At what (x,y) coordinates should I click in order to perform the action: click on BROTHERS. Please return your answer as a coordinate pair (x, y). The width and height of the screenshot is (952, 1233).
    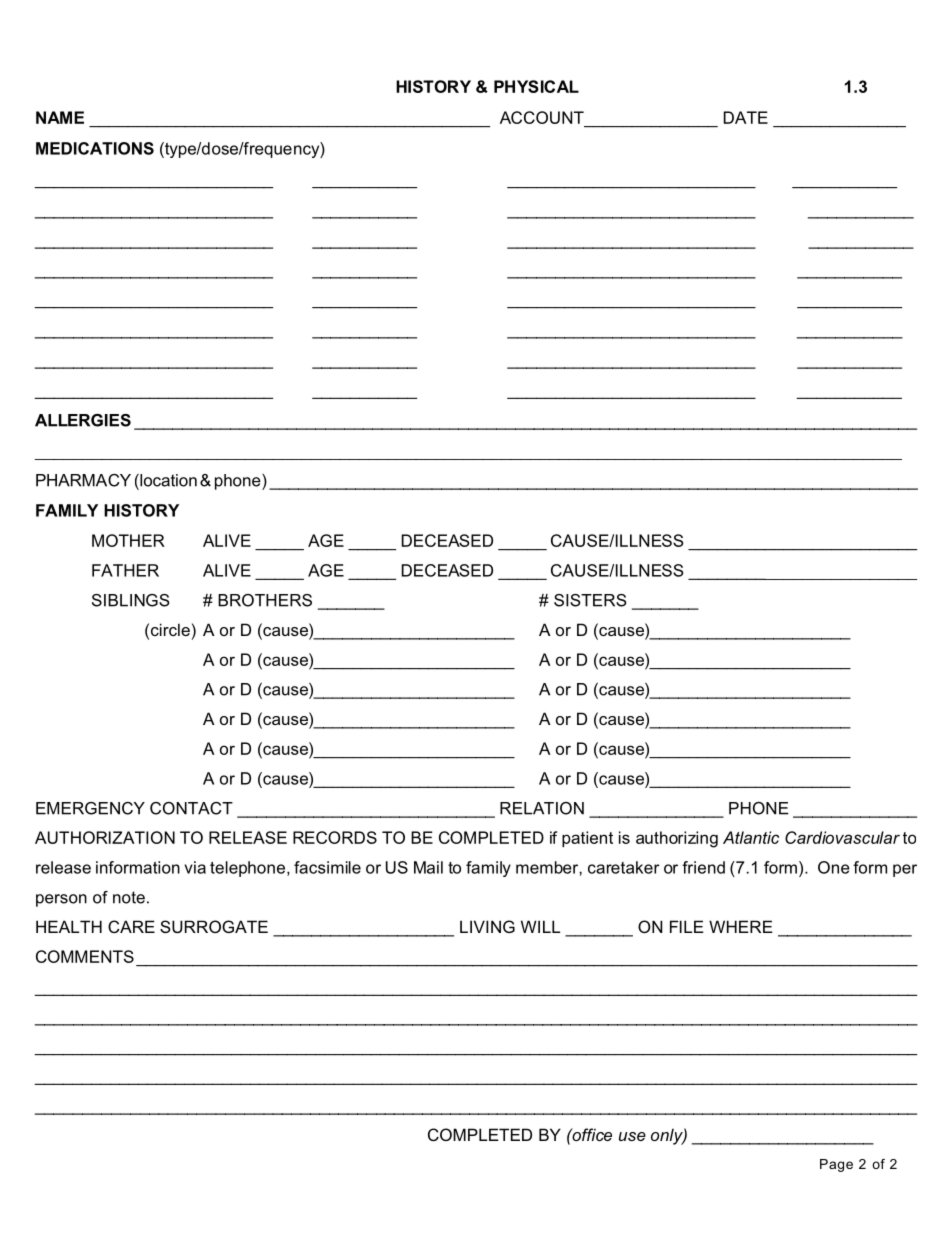
    Looking at the image, I should click on (265, 600).
